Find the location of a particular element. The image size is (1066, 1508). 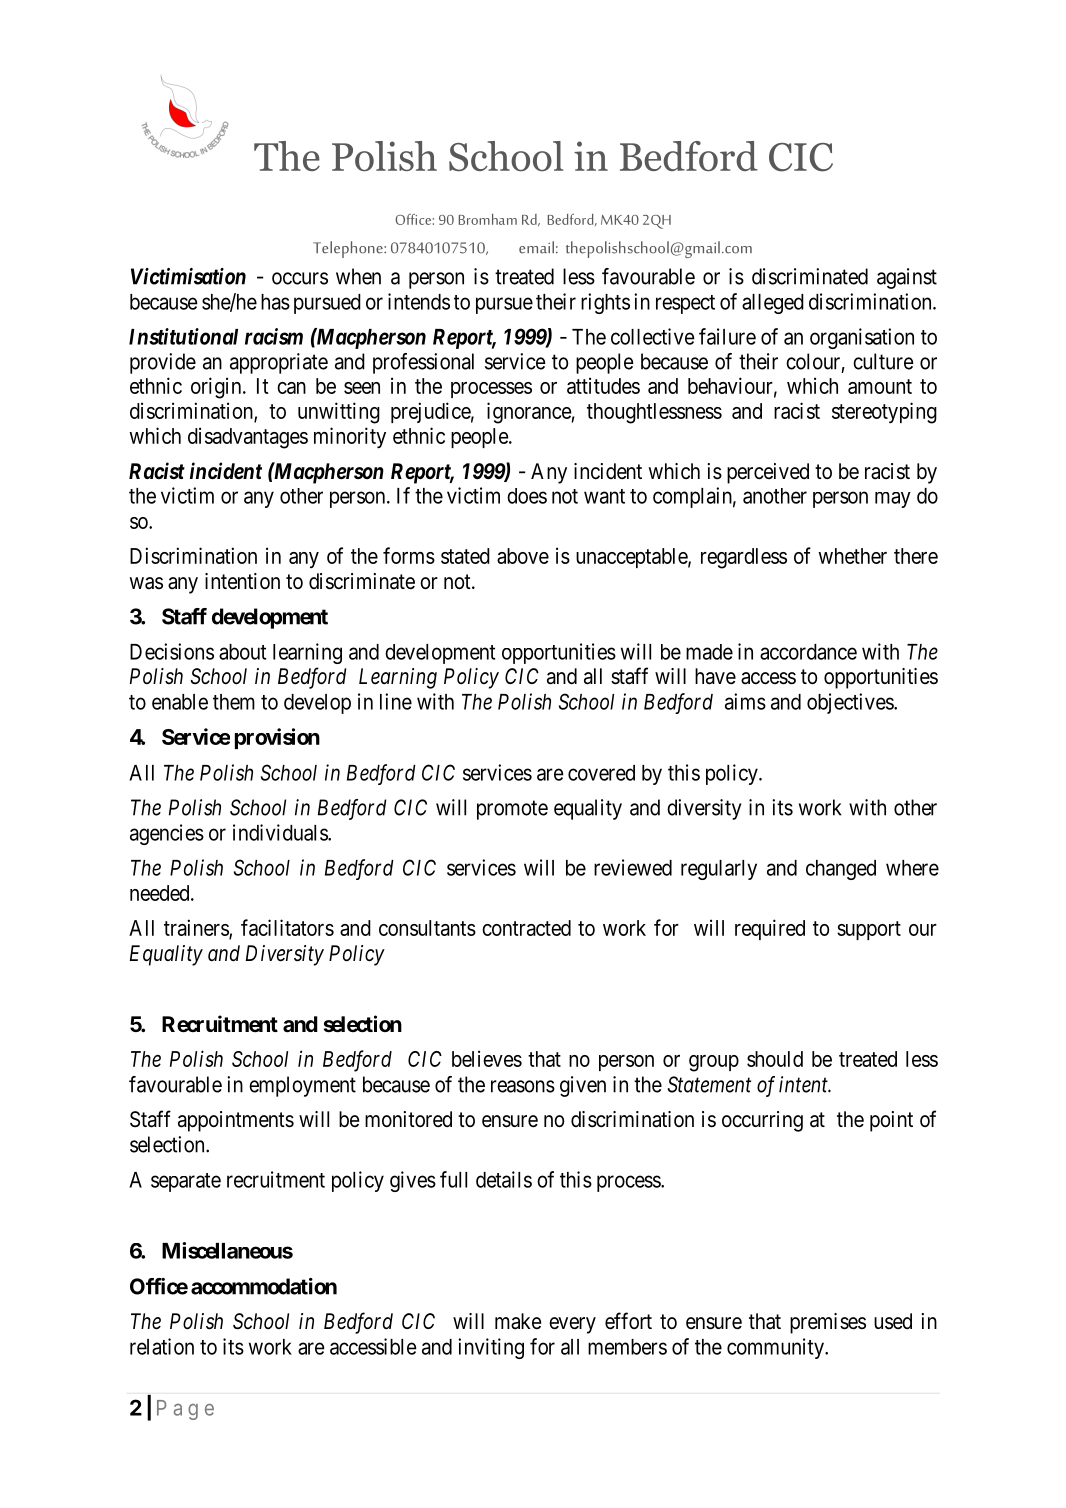

email is located at coordinates (536, 247).
